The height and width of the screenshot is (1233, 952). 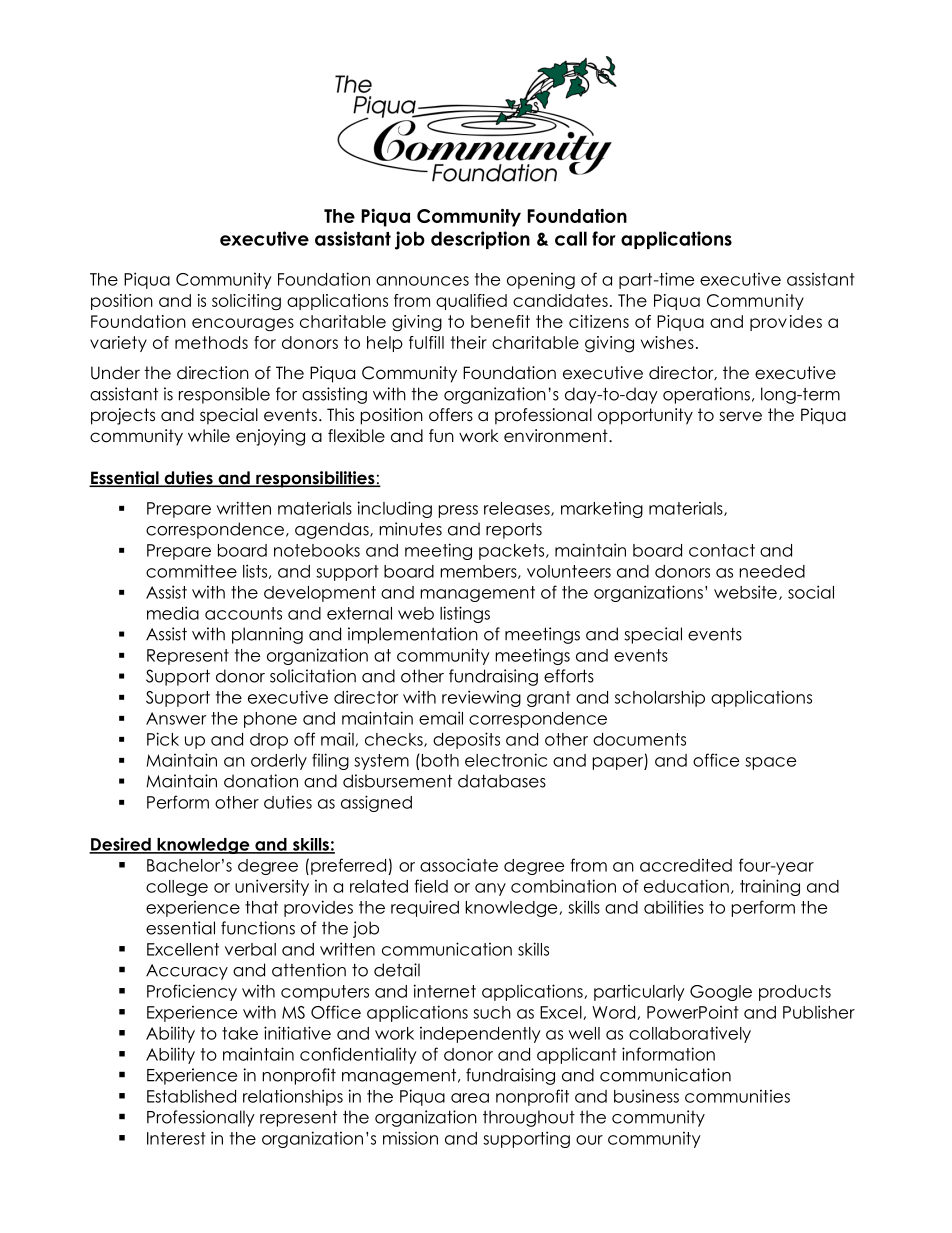 What do you see at coordinates (480, 240) in the screenshot?
I see `description` at bounding box center [480, 240].
